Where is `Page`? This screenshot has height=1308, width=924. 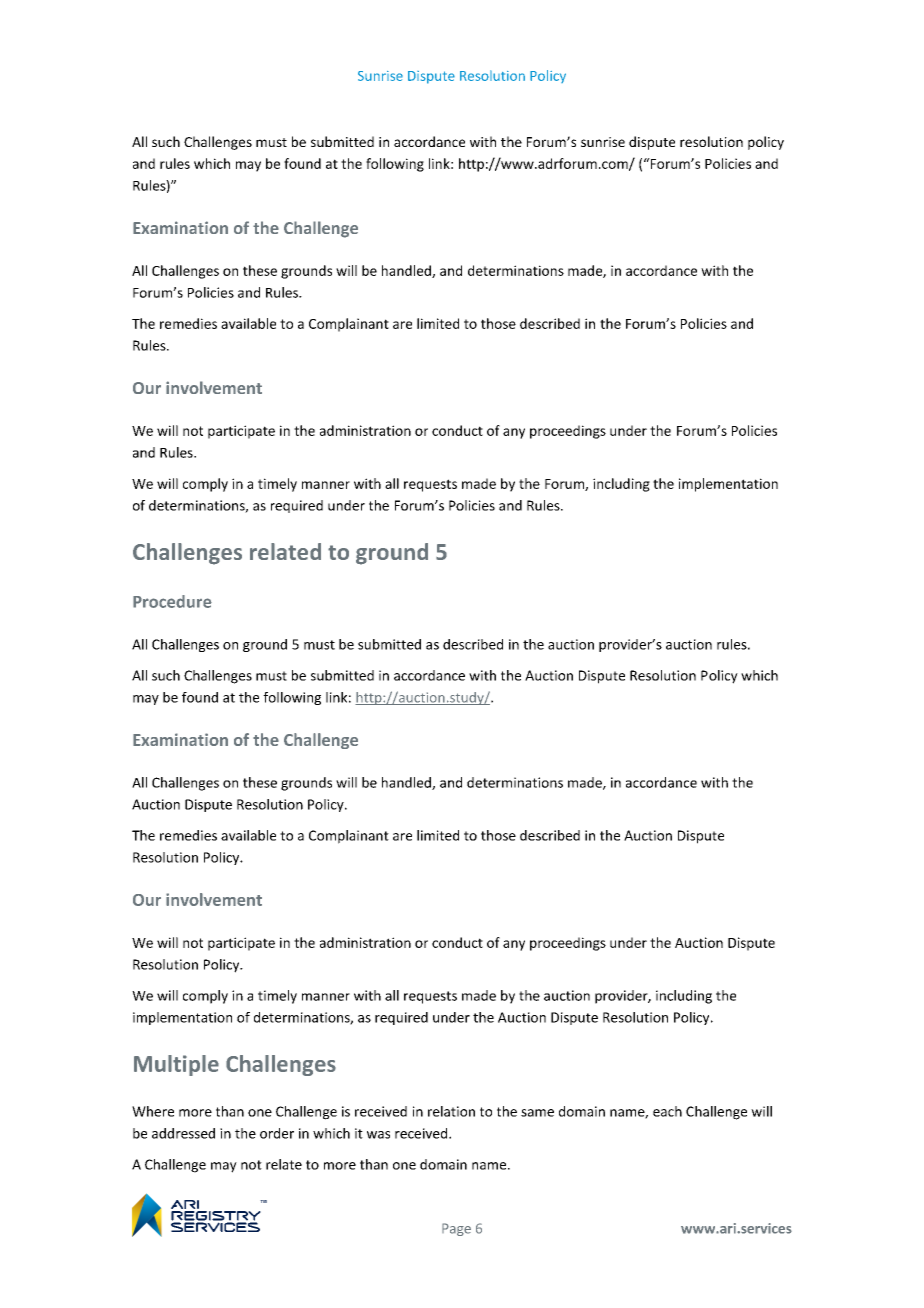
Page is located at coordinates (456, 1229).
